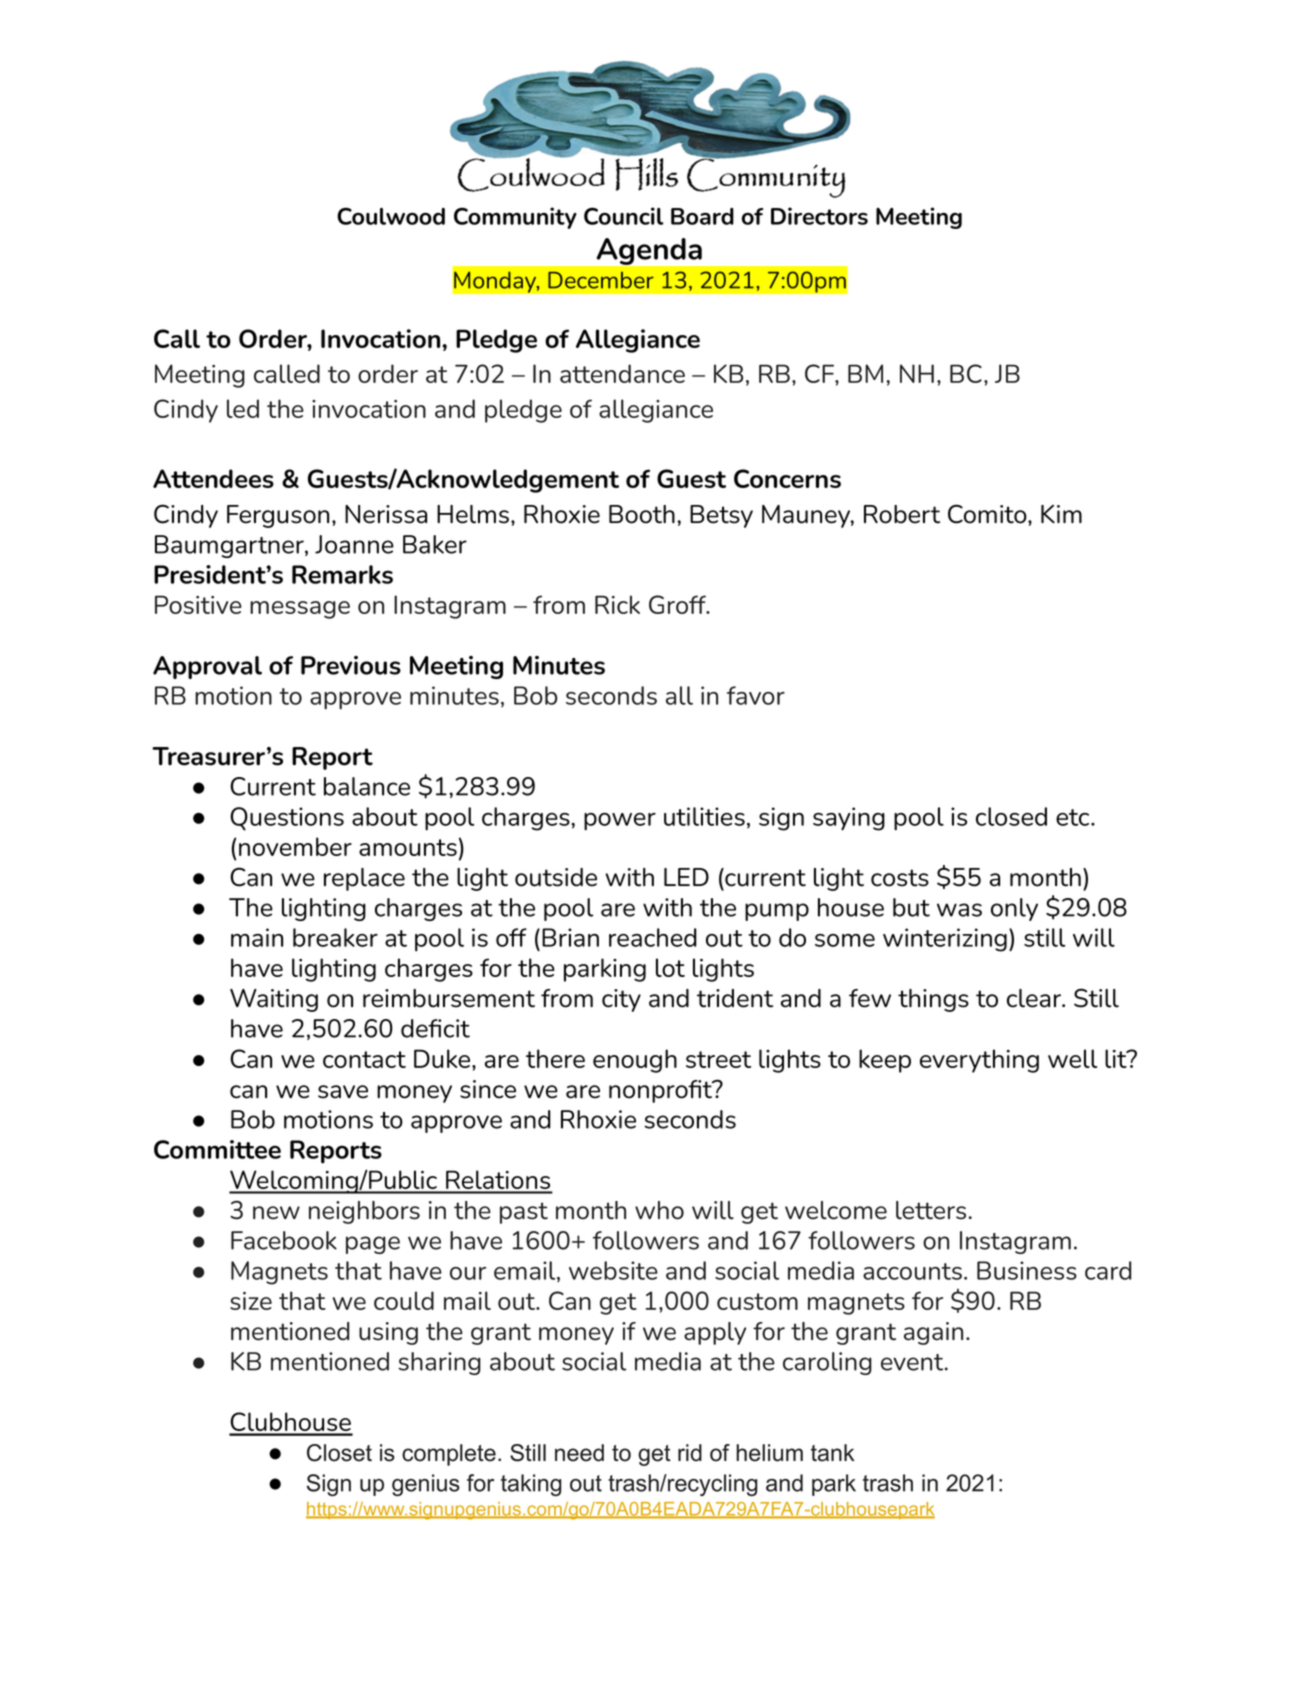  Describe the element at coordinates (579, 1453) in the screenshot. I see `need` at that location.
